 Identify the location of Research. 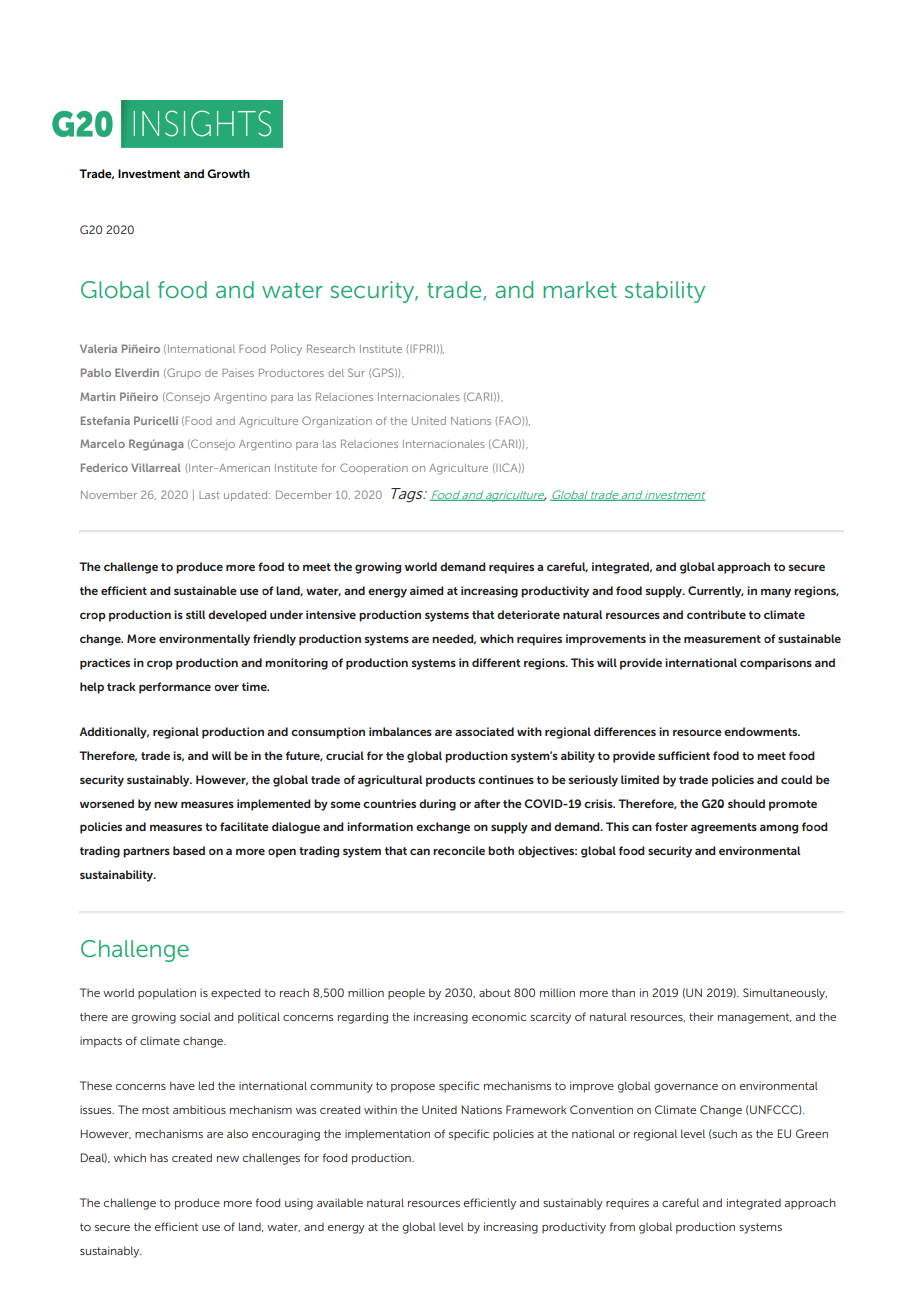
(331, 348).
